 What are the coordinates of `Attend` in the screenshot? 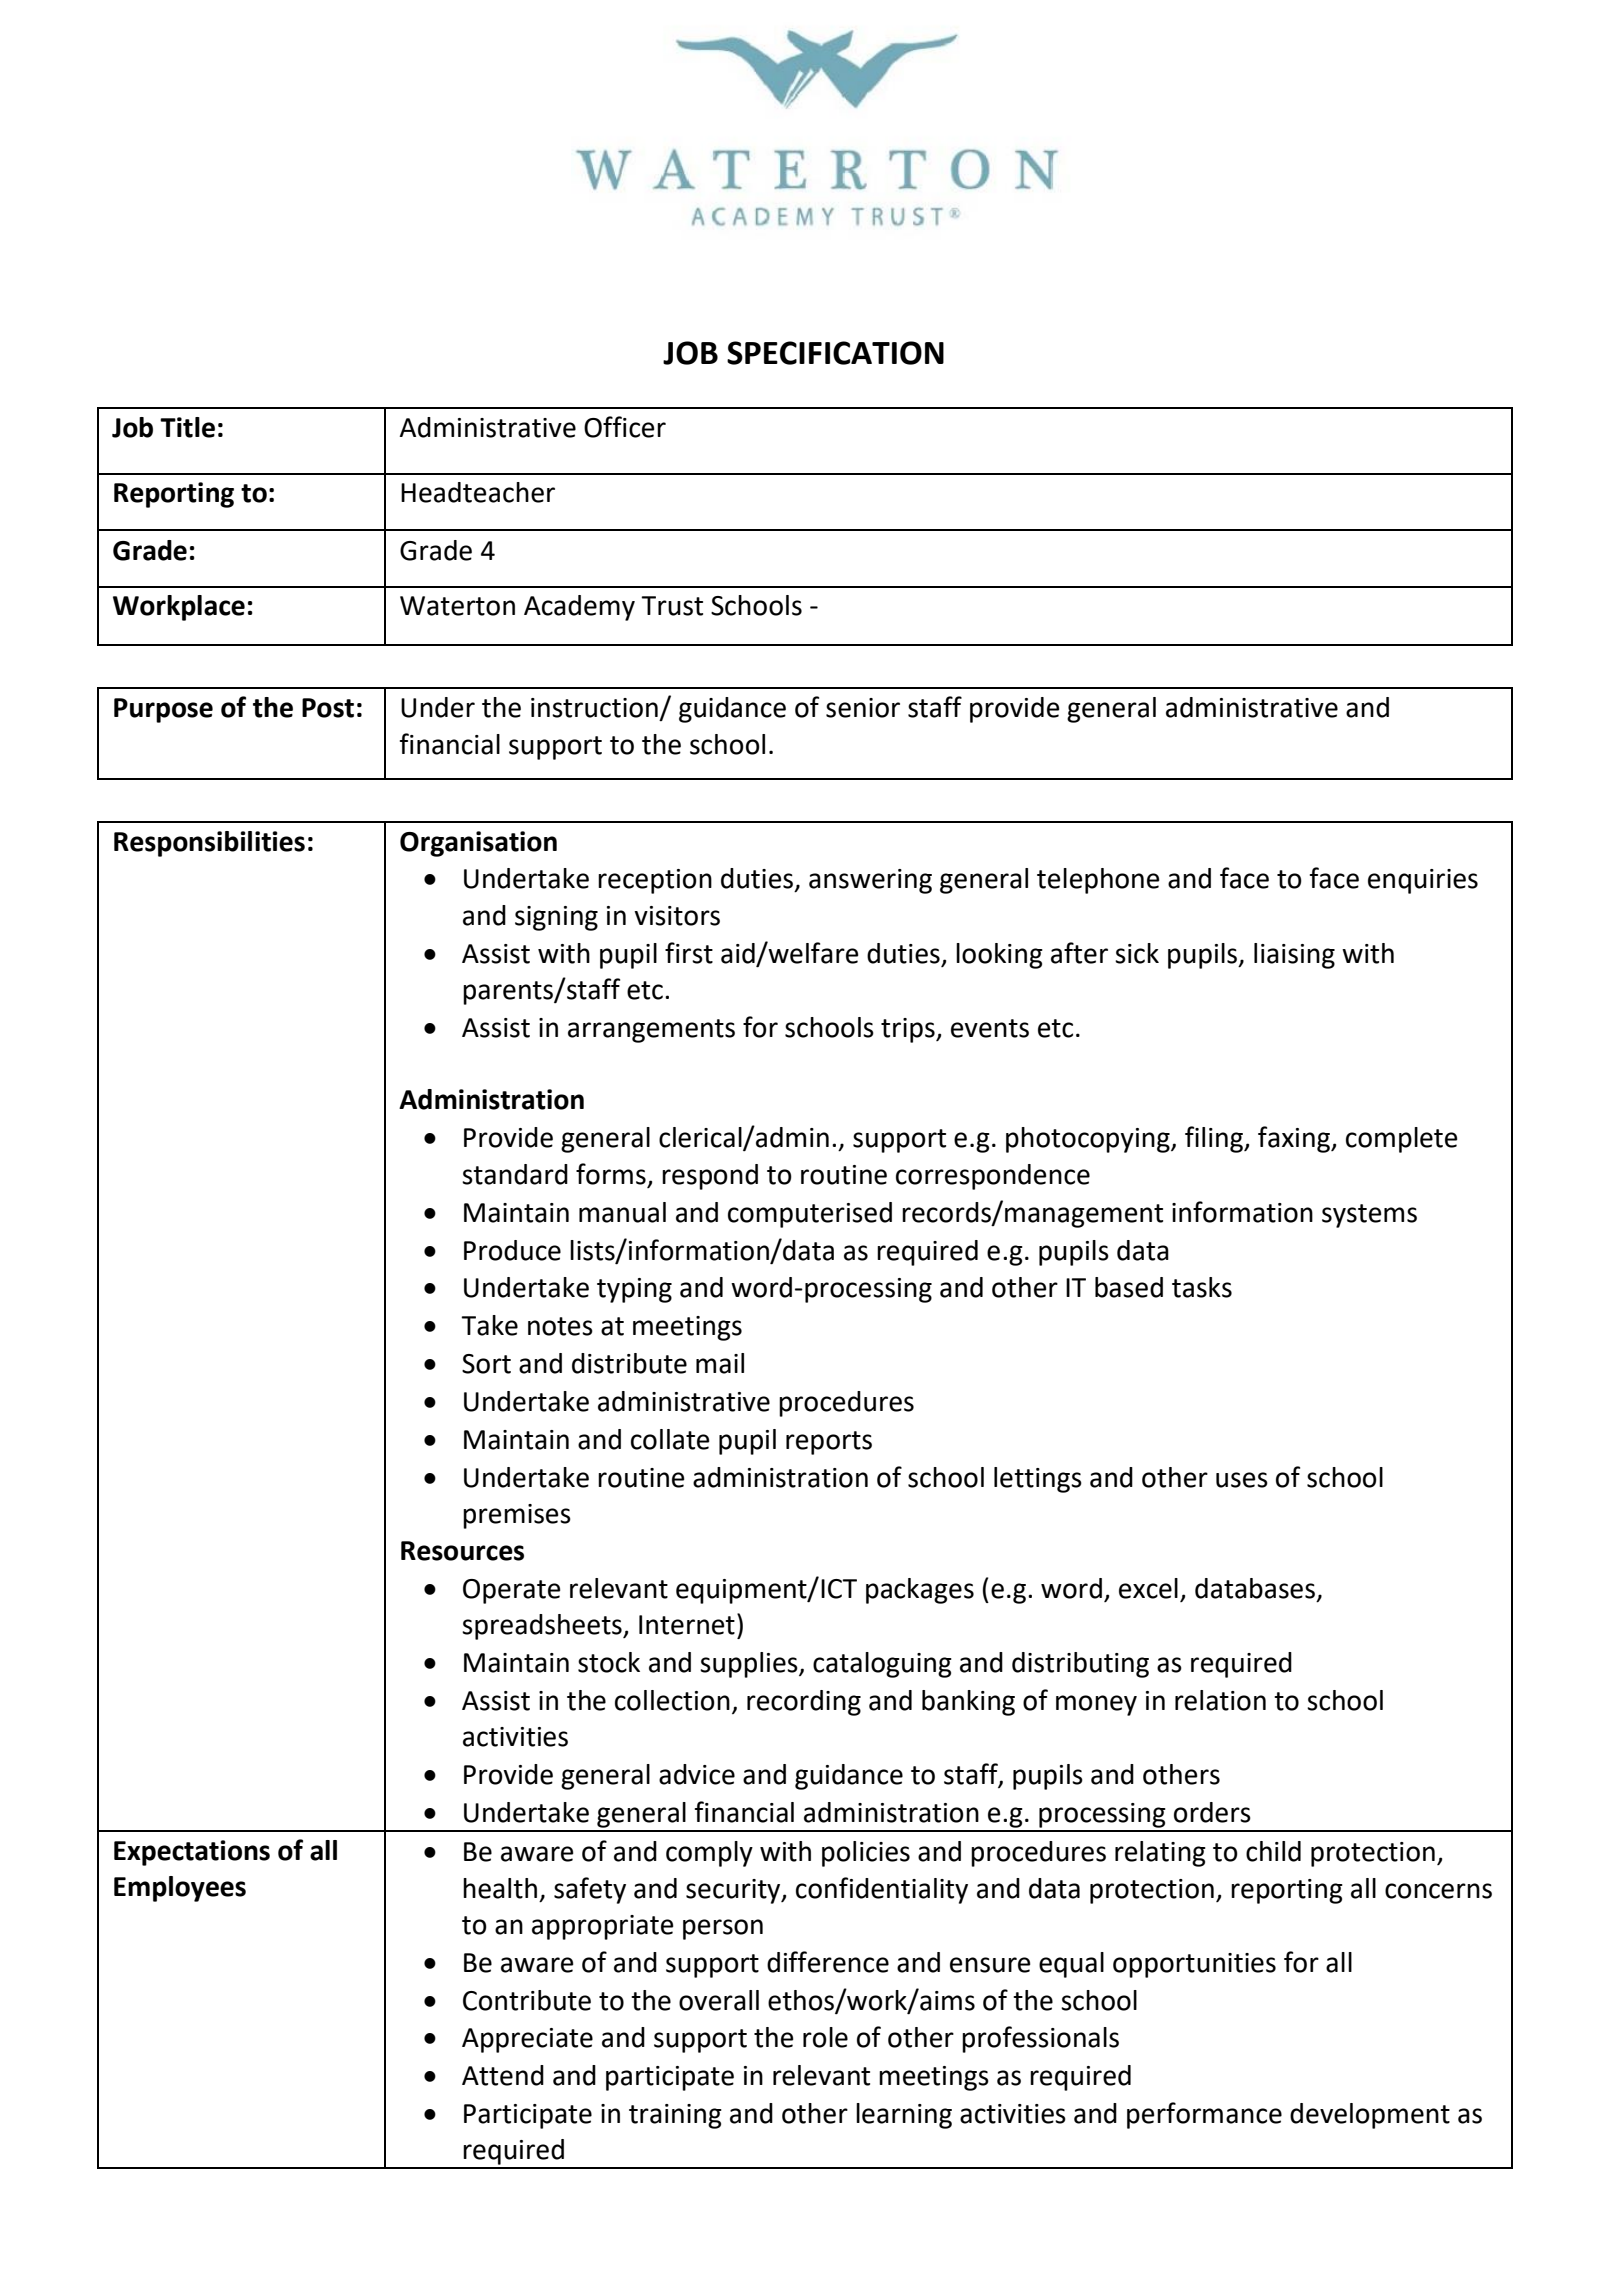 It's located at (503, 2075).
